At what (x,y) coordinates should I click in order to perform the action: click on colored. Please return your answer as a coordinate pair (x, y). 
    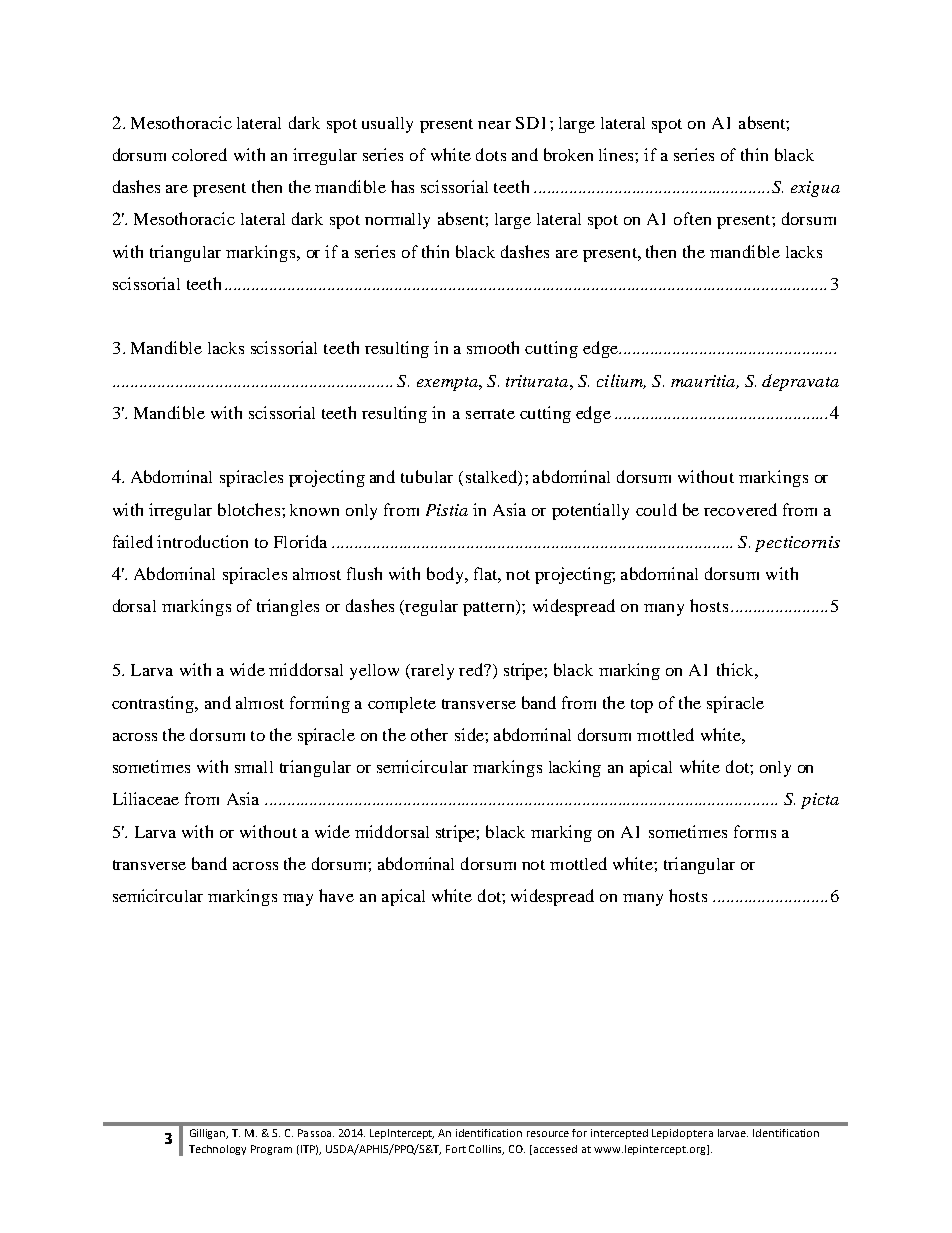
    Looking at the image, I should click on (199, 154).
